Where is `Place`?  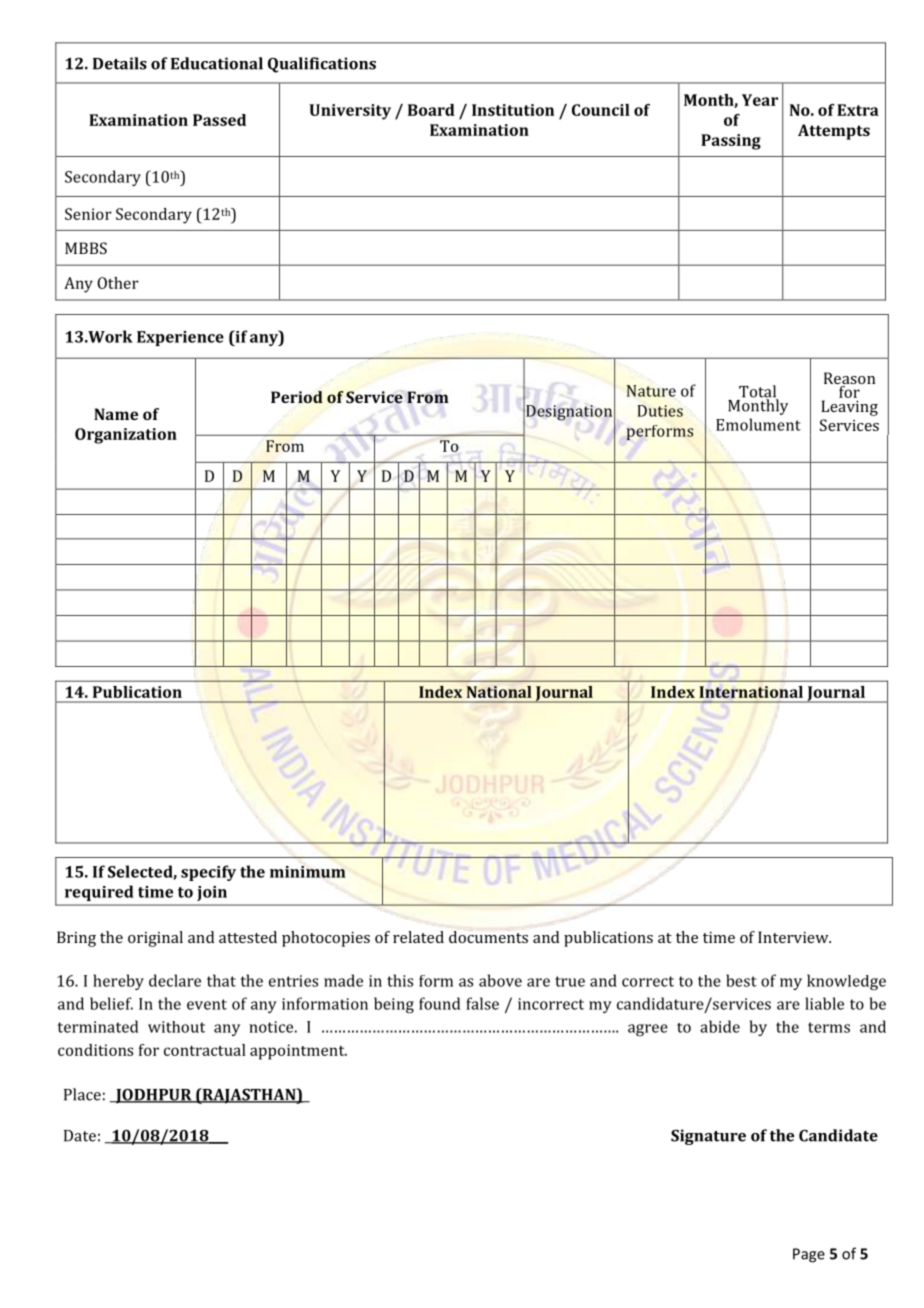 Place is located at coordinates (82, 1094).
